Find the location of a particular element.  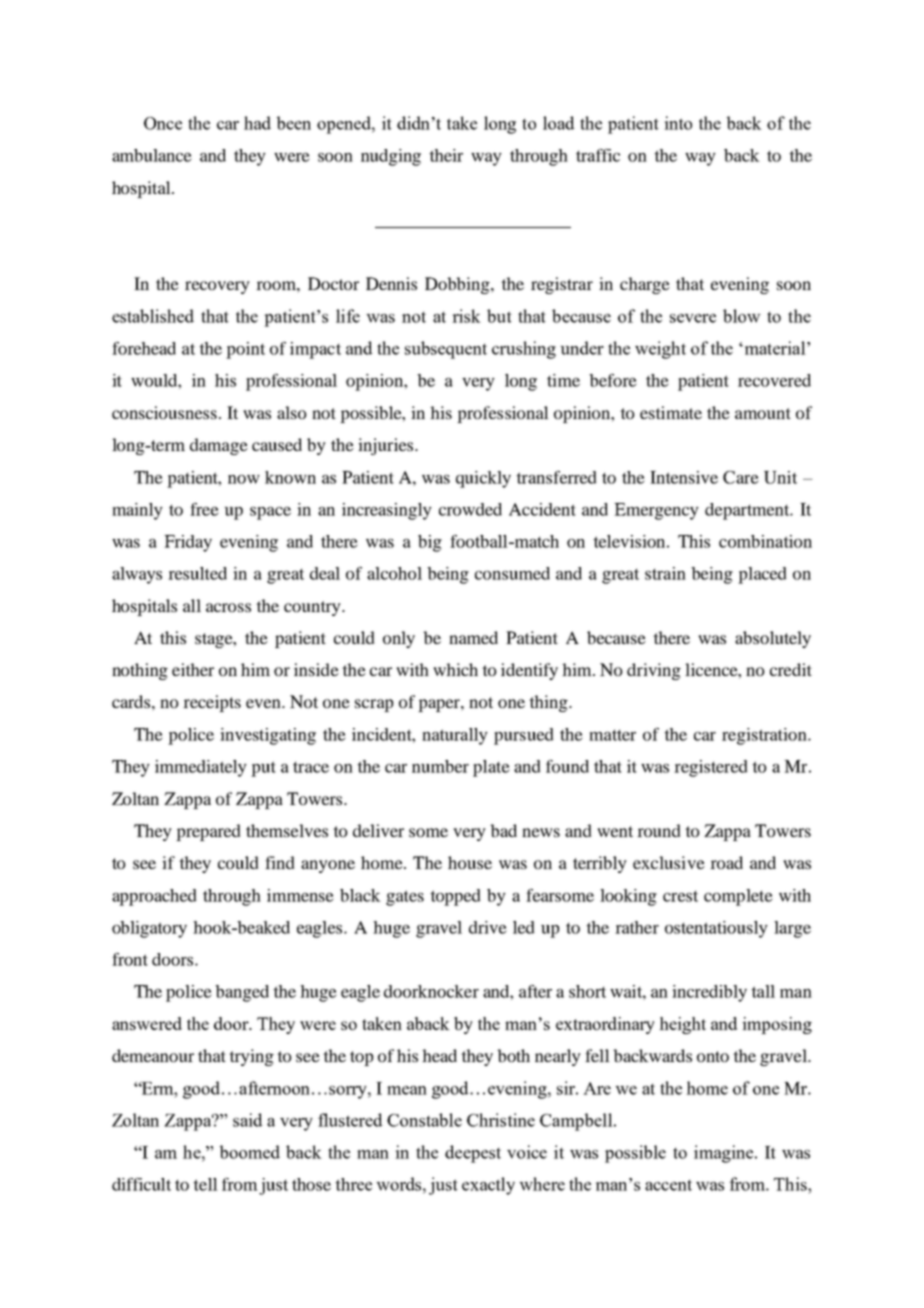

either is located at coordinates (193, 669).
